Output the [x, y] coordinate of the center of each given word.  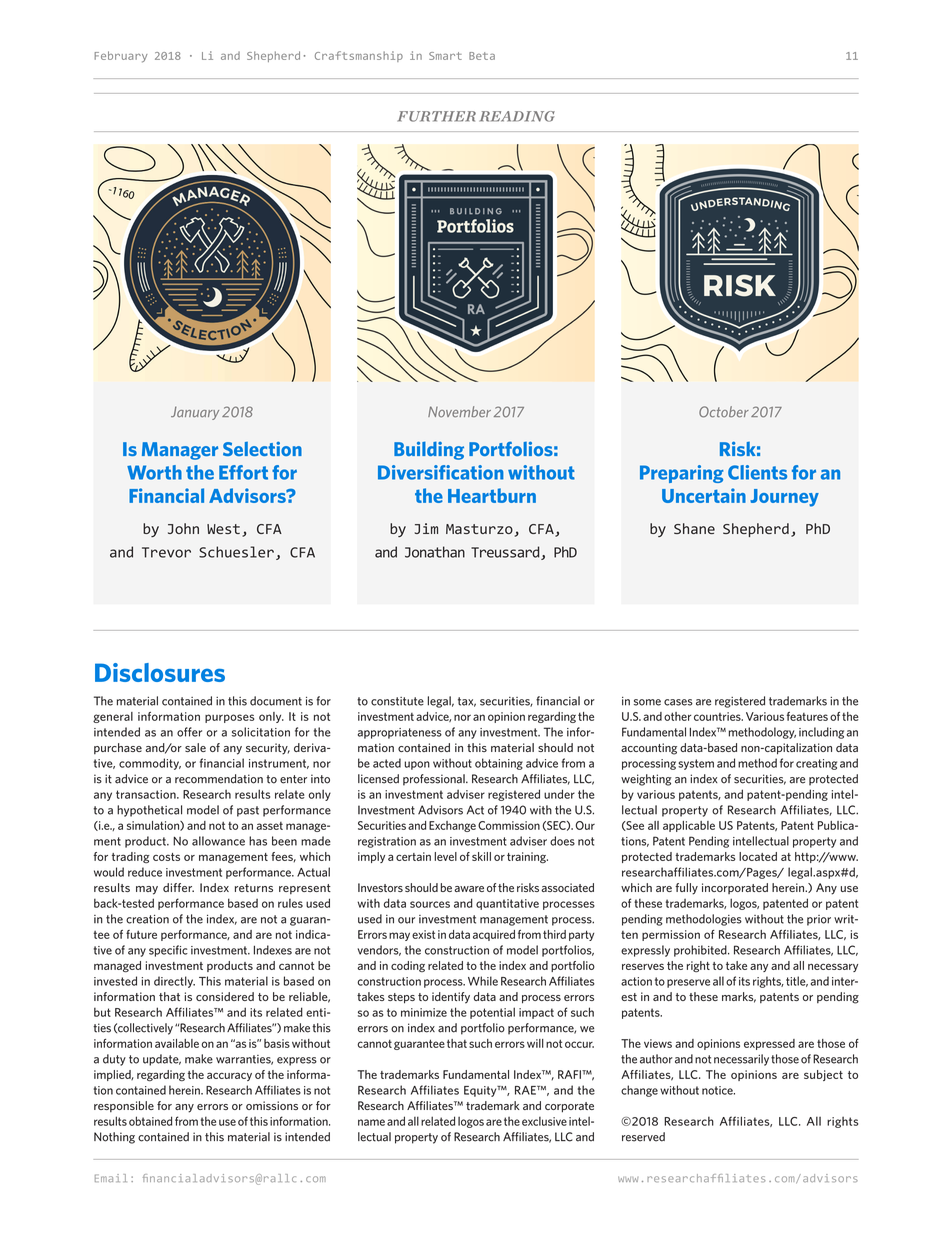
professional [435, 780]
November [459, 412]
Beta [482, 56]
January [195, 413]
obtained [150, 1121]
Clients [757, 472]
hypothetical [149, 811]
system [696, 764]
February [121, 57]
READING [517, 116]
